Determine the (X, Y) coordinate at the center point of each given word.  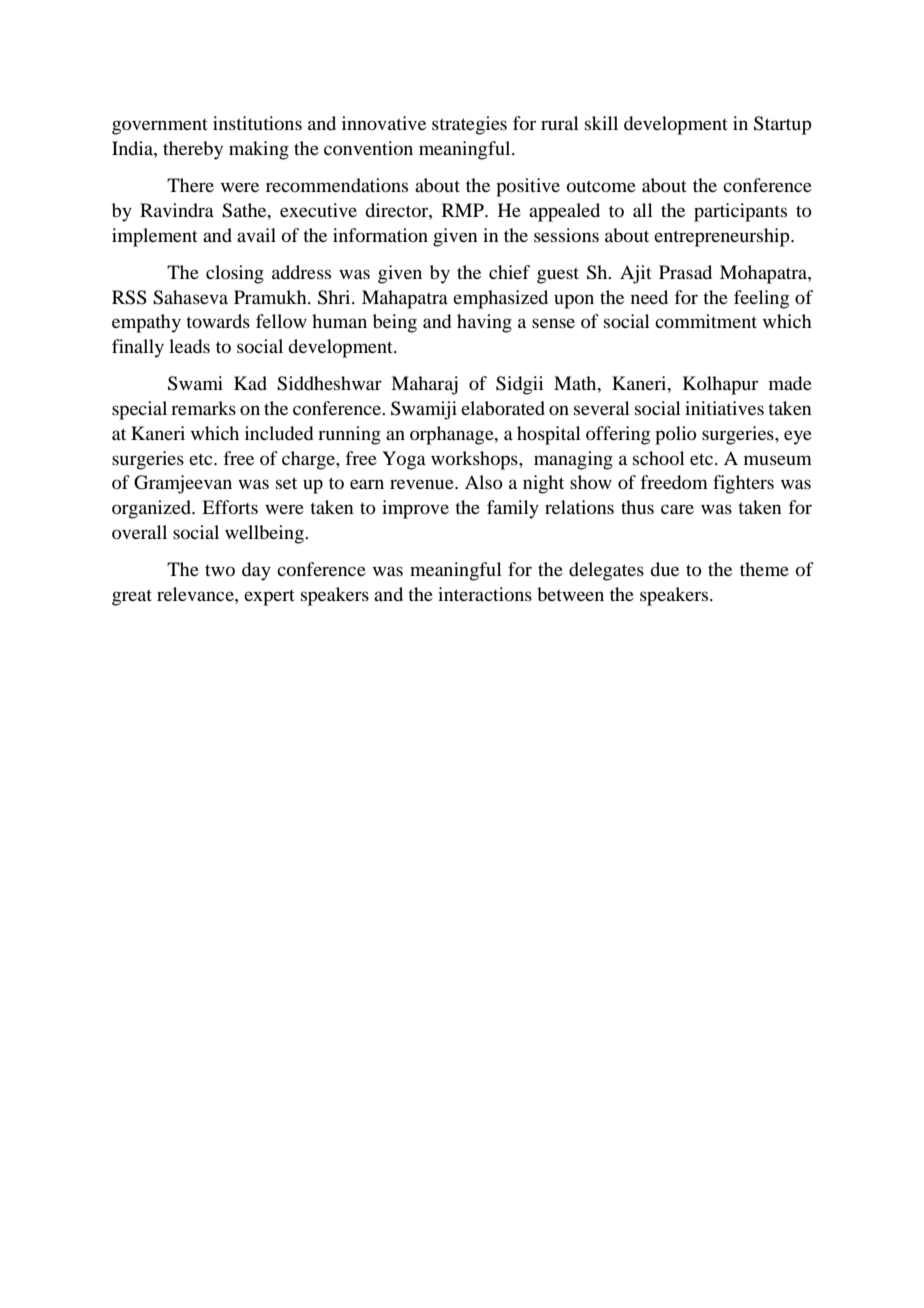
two (220, 570)
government (160, 127)
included (279, 433)
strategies (469, 125)
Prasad (685, 272)
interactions (485, 594)
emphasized (500, 299)
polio (676, 435)
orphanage (453, 435)
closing (235, 274)
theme (764, 569)
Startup (783, 125)
